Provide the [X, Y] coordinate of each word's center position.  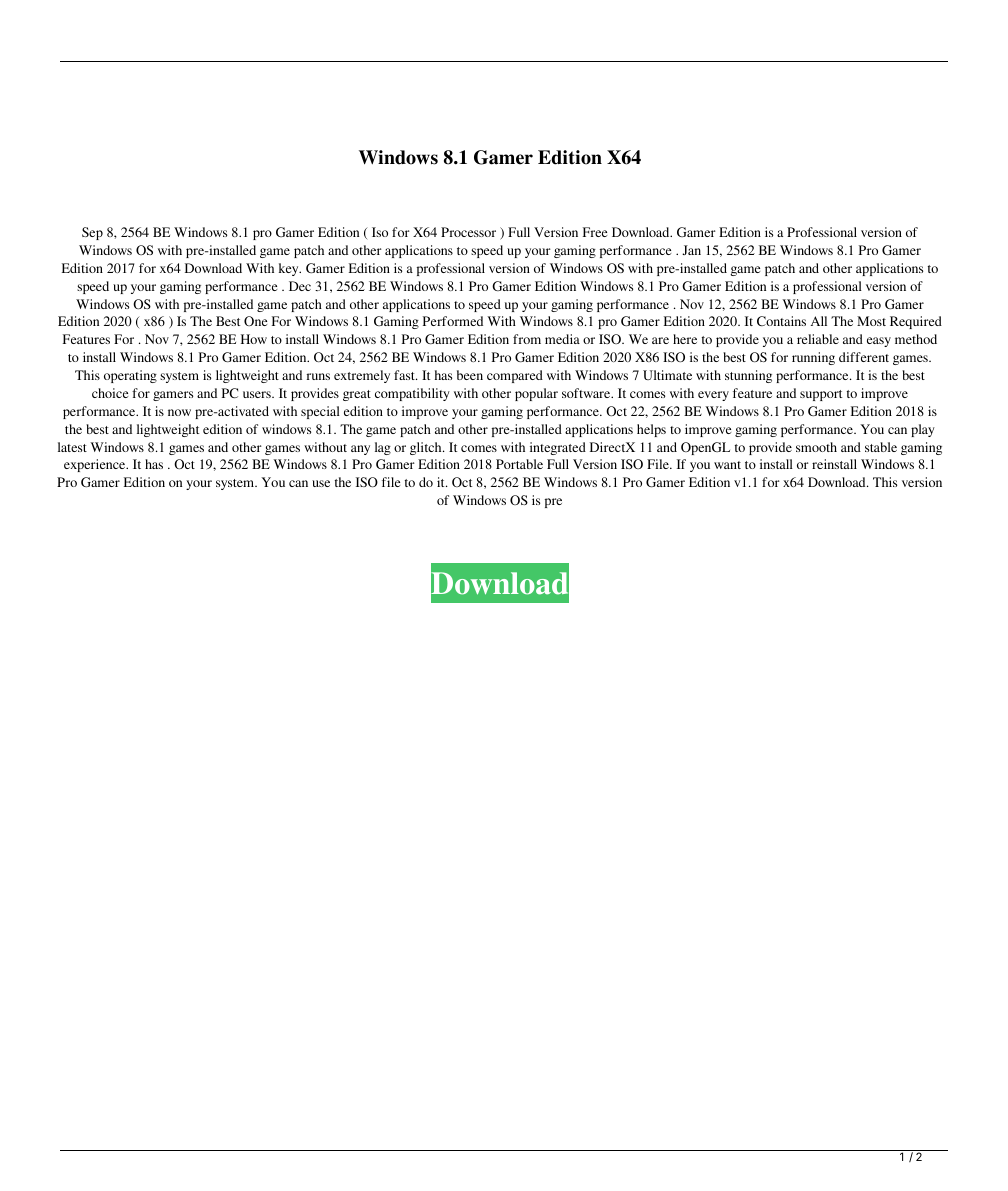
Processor [468, 232]
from [527, 339]
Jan [691, 250]
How [254, 339]
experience [96, 465]
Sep [92, 233]
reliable [818, 339]
